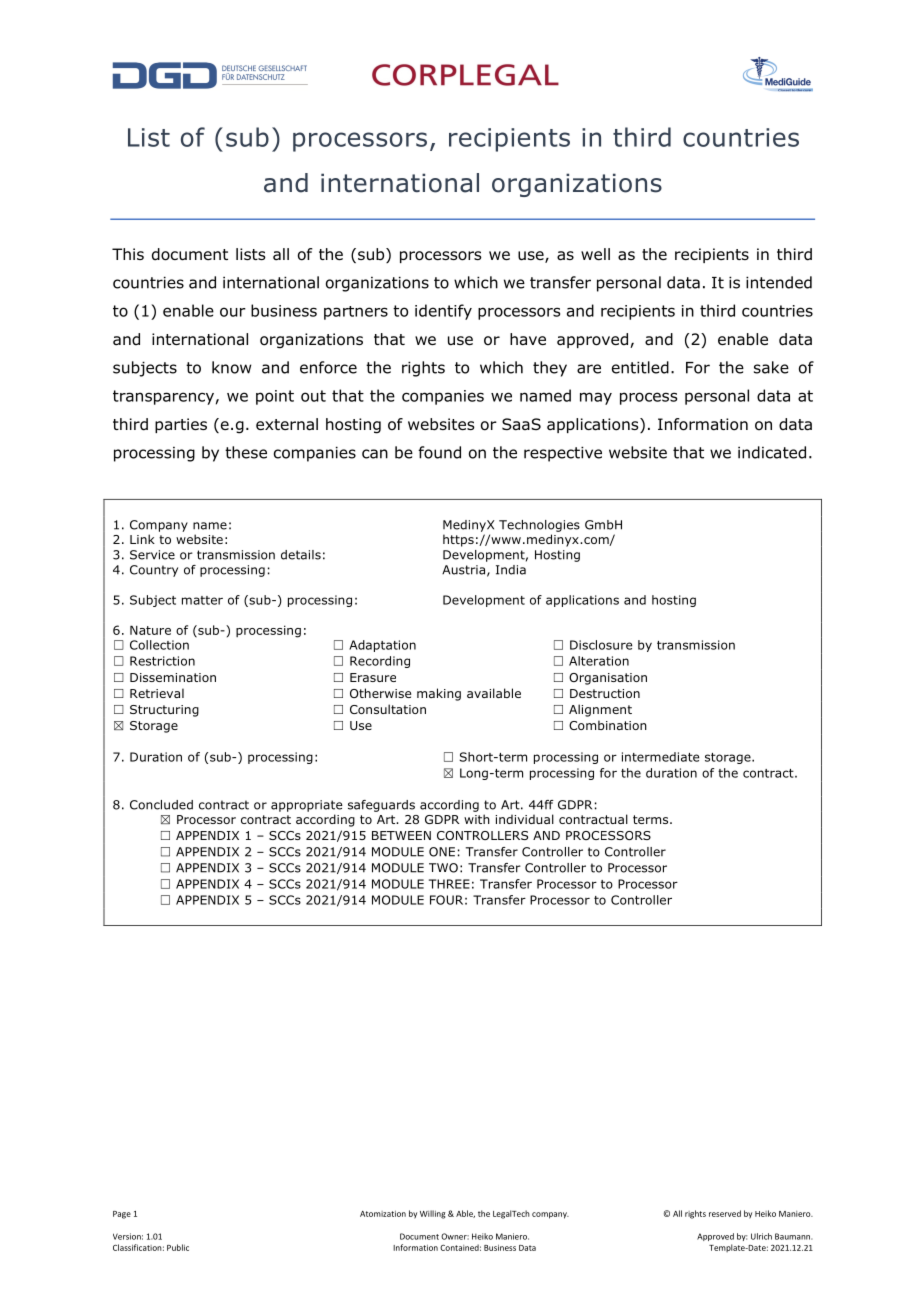 The height and width of the screenshot is (1308, 924). Describe the element at coordinates (122, 1215) in the screenshot. I see `Page` at that location.
